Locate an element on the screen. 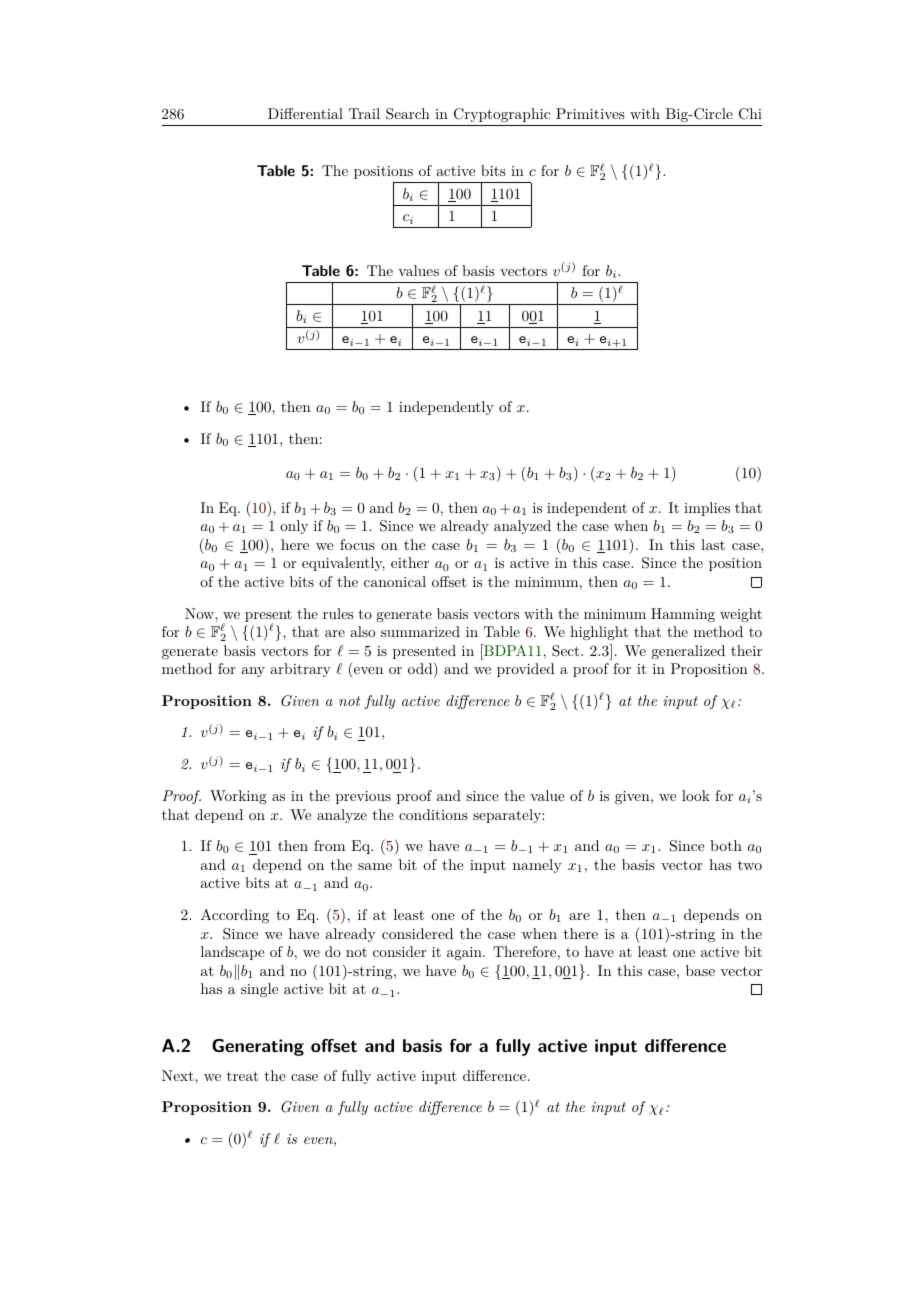 The width and height of the screenshot is (924, 1308). Differential is located at coordinates (305, 113).
